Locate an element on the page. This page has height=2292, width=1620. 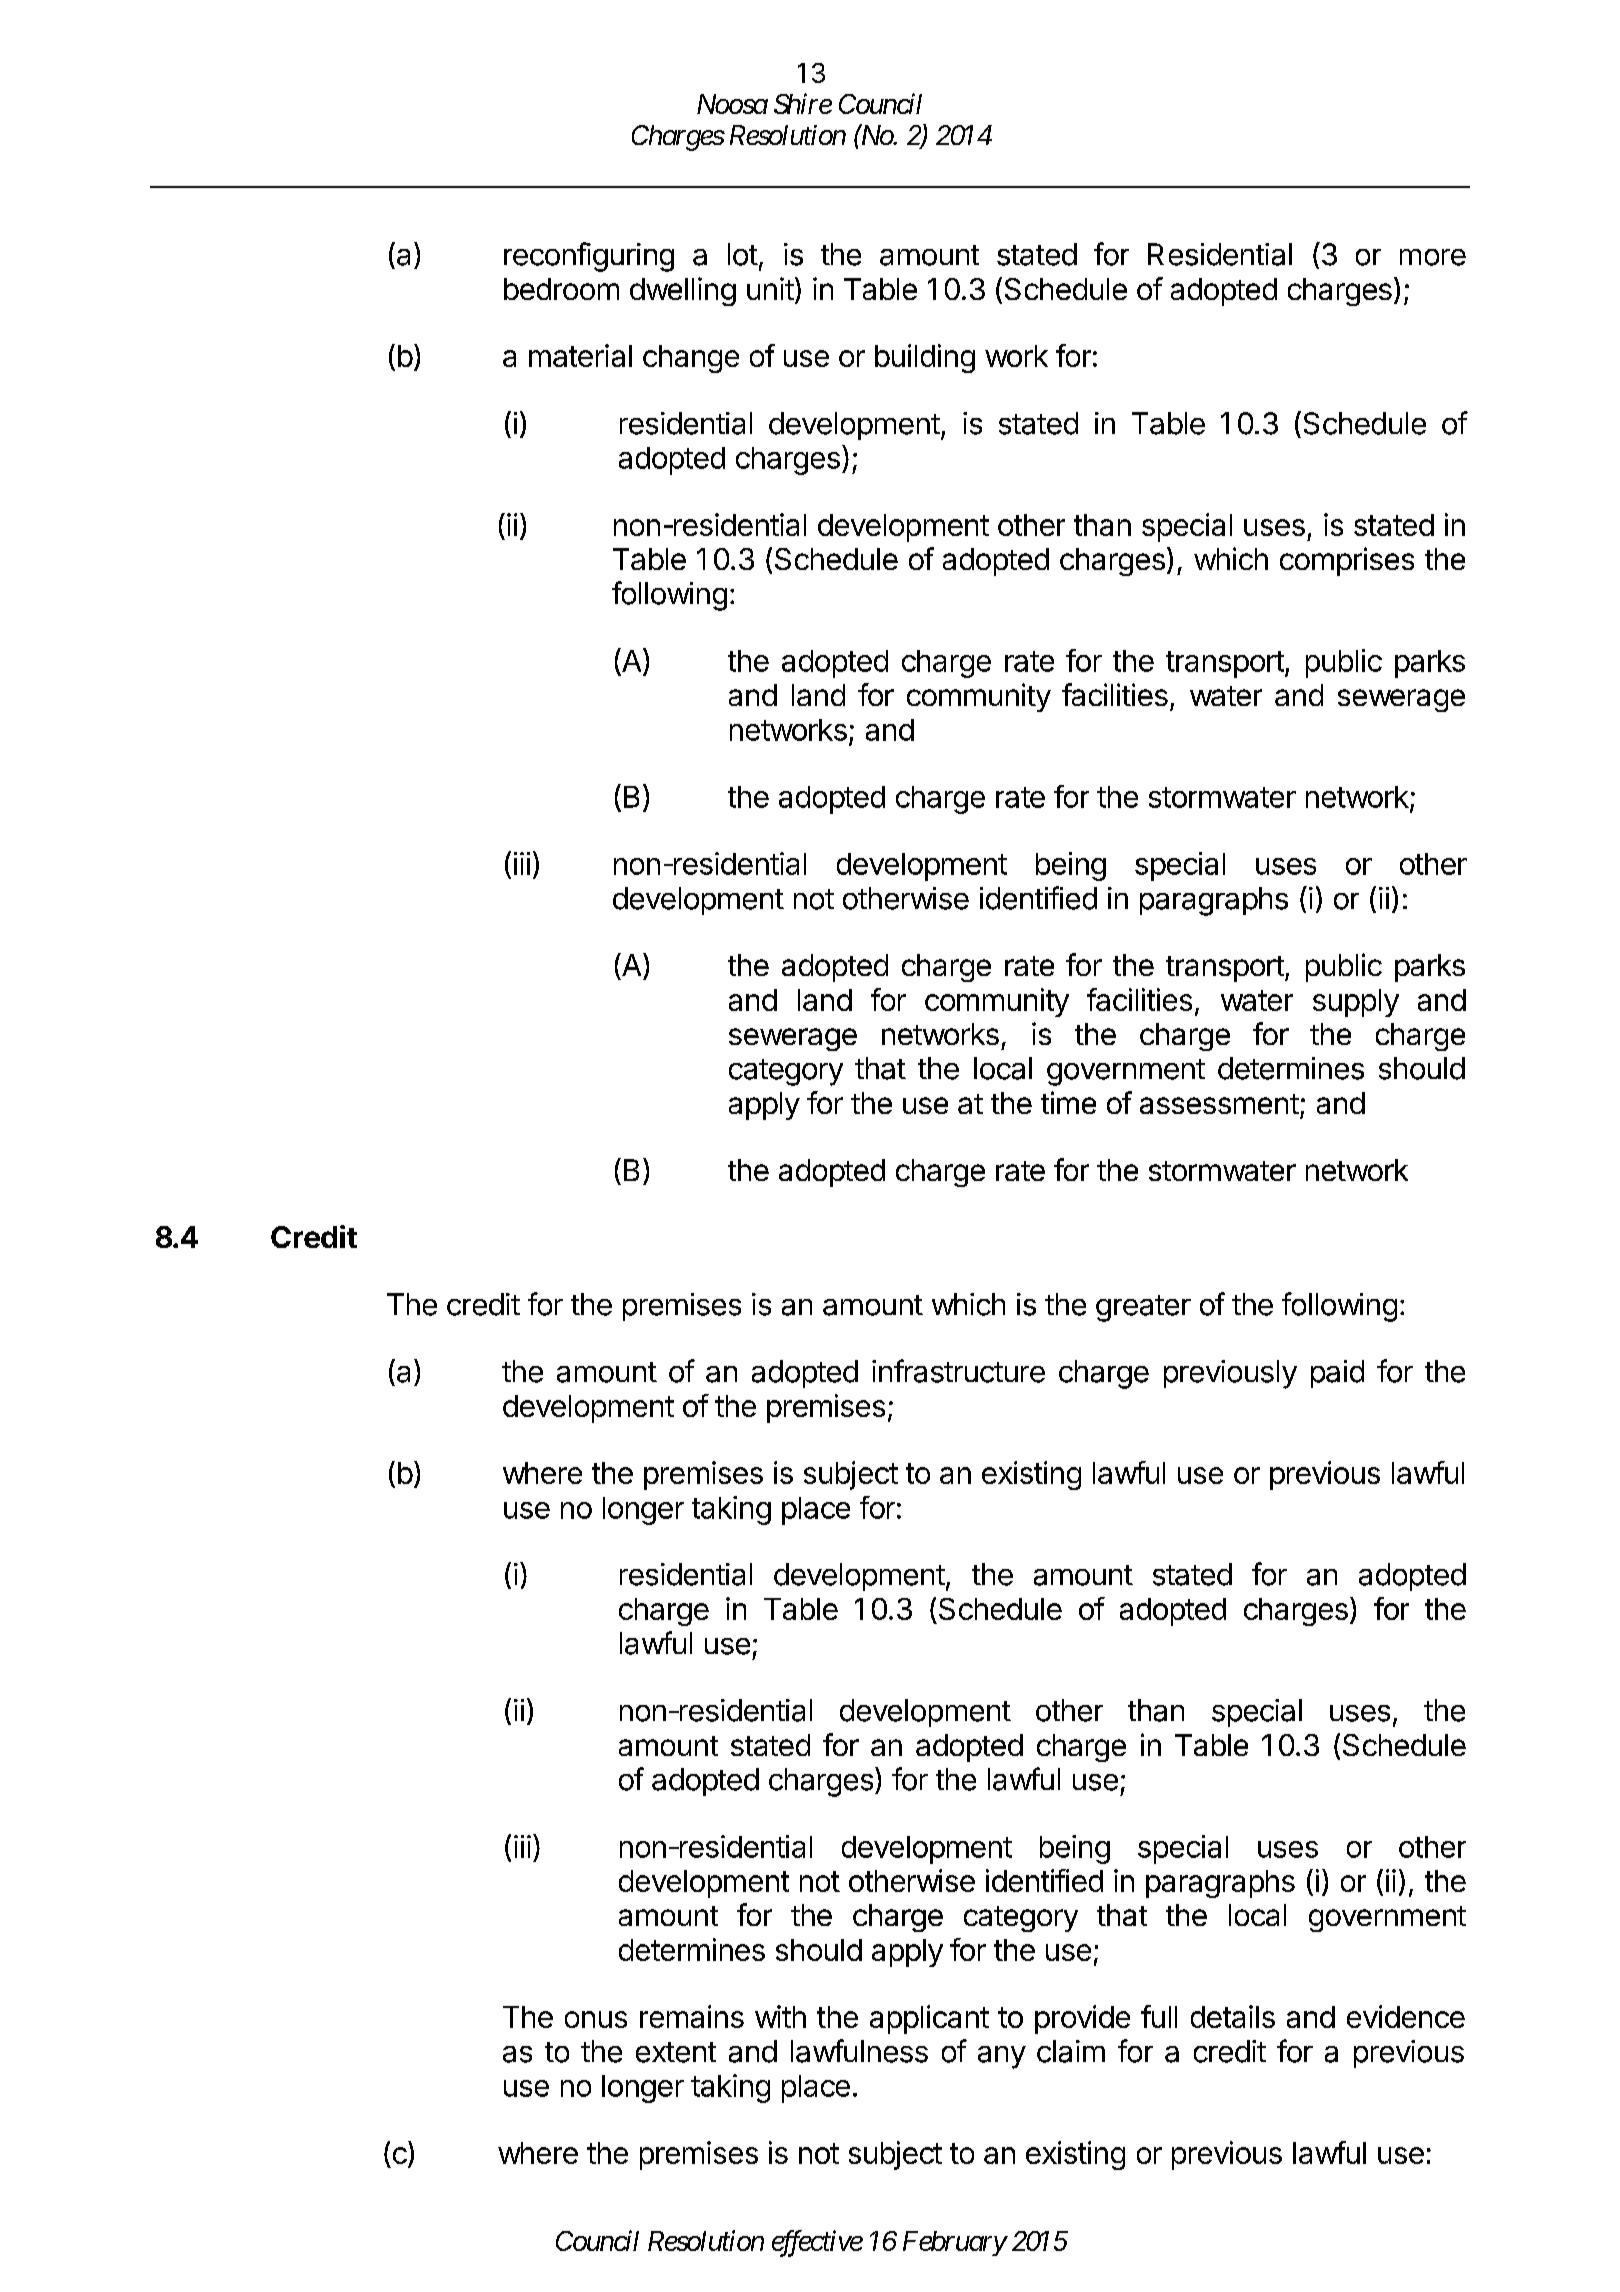
paid is located at coordinates (1337, 1374).
